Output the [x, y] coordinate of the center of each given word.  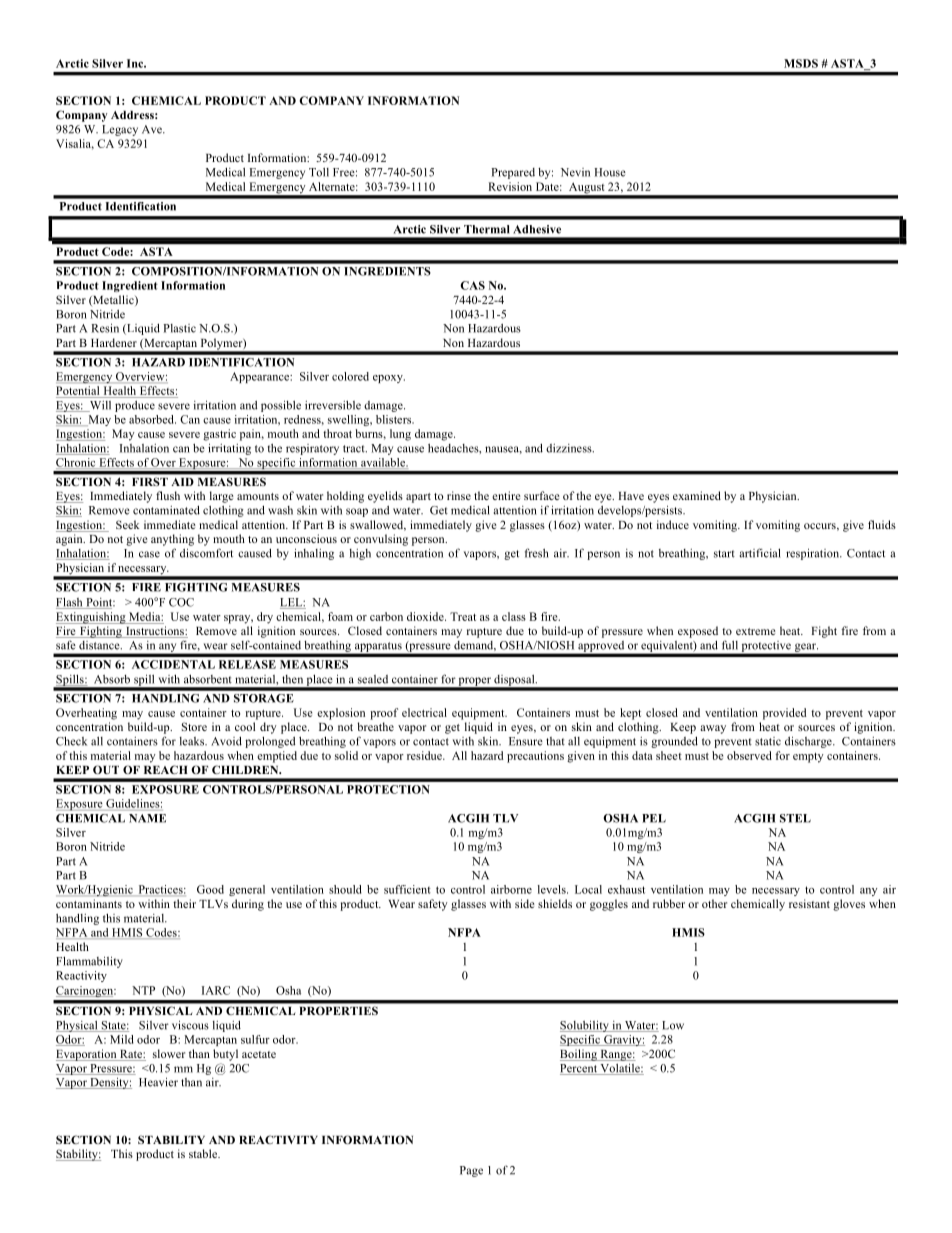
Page [471, 1171]
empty [808, 758]
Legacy [120, 130]
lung [400, 435]
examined [697, 495]
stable [204, 1153]
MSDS [801, 63]
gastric [219, 435]
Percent [579, 1069]
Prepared [513, 173]
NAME [147, 818]
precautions [535, 757]
